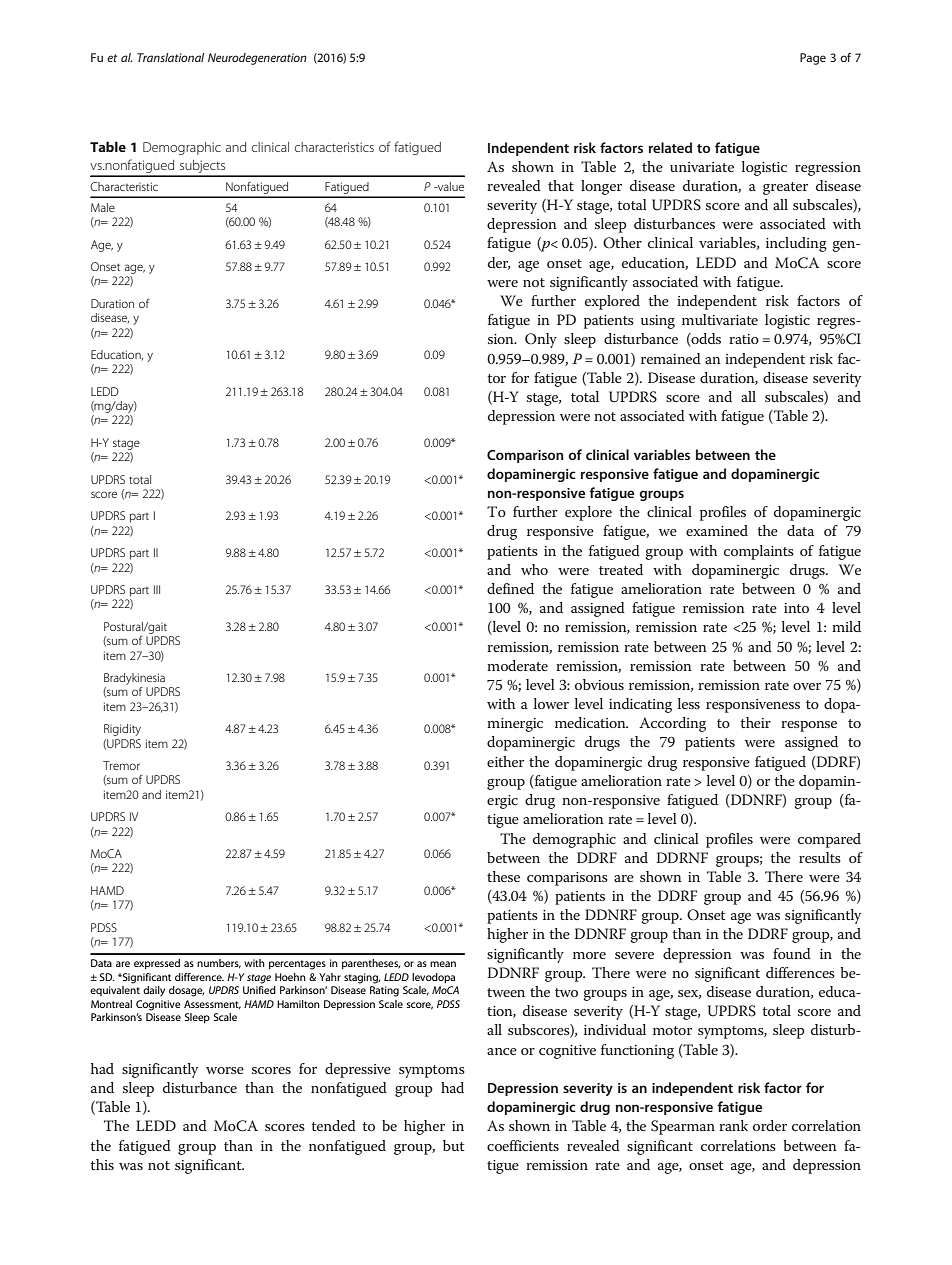 This screenshot has width=952, height=1265. I want to click on Bradykinesia, so click(134, 679).
